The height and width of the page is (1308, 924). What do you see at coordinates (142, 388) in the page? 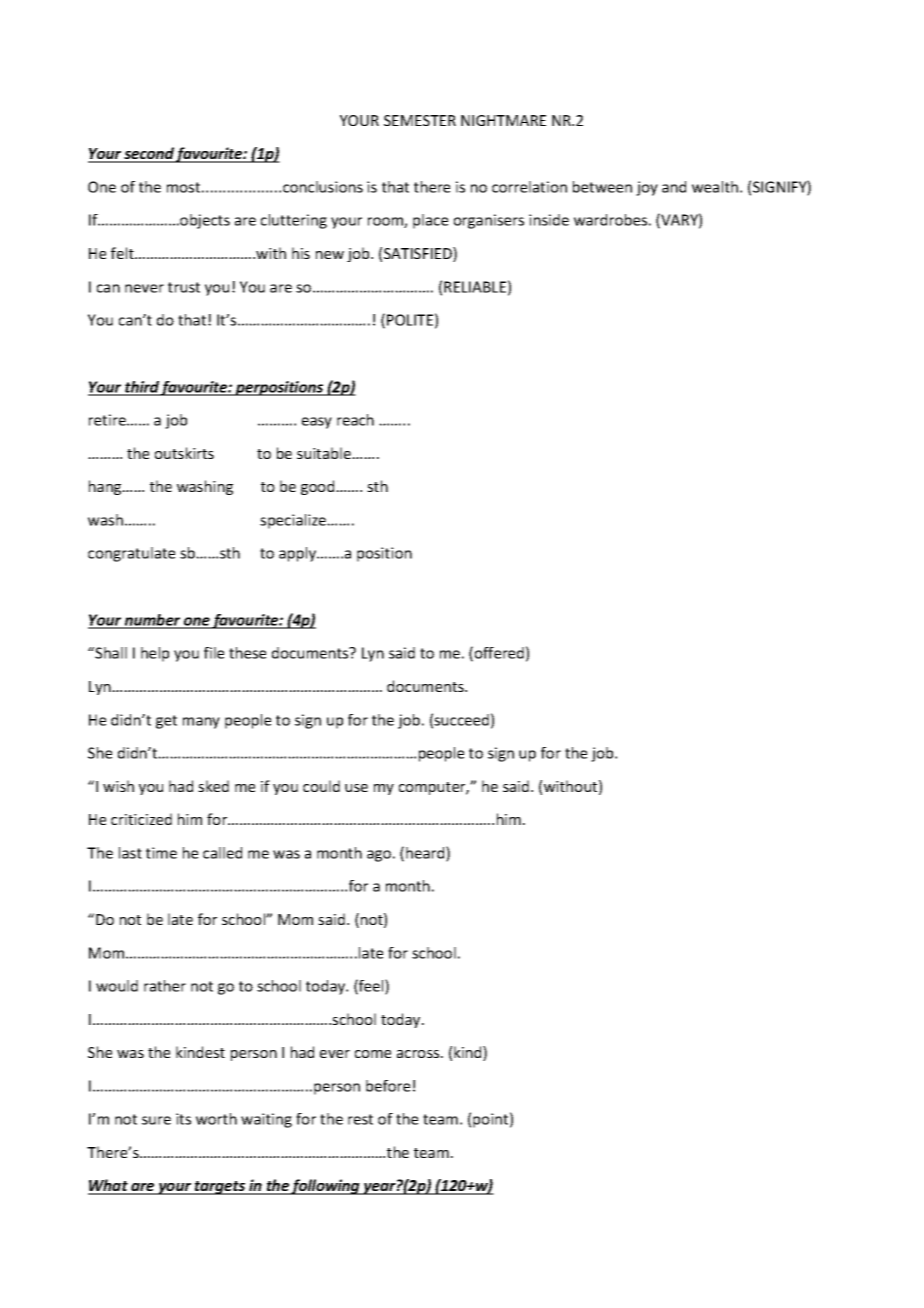
I see `third` at bounding box center [142, 388].
